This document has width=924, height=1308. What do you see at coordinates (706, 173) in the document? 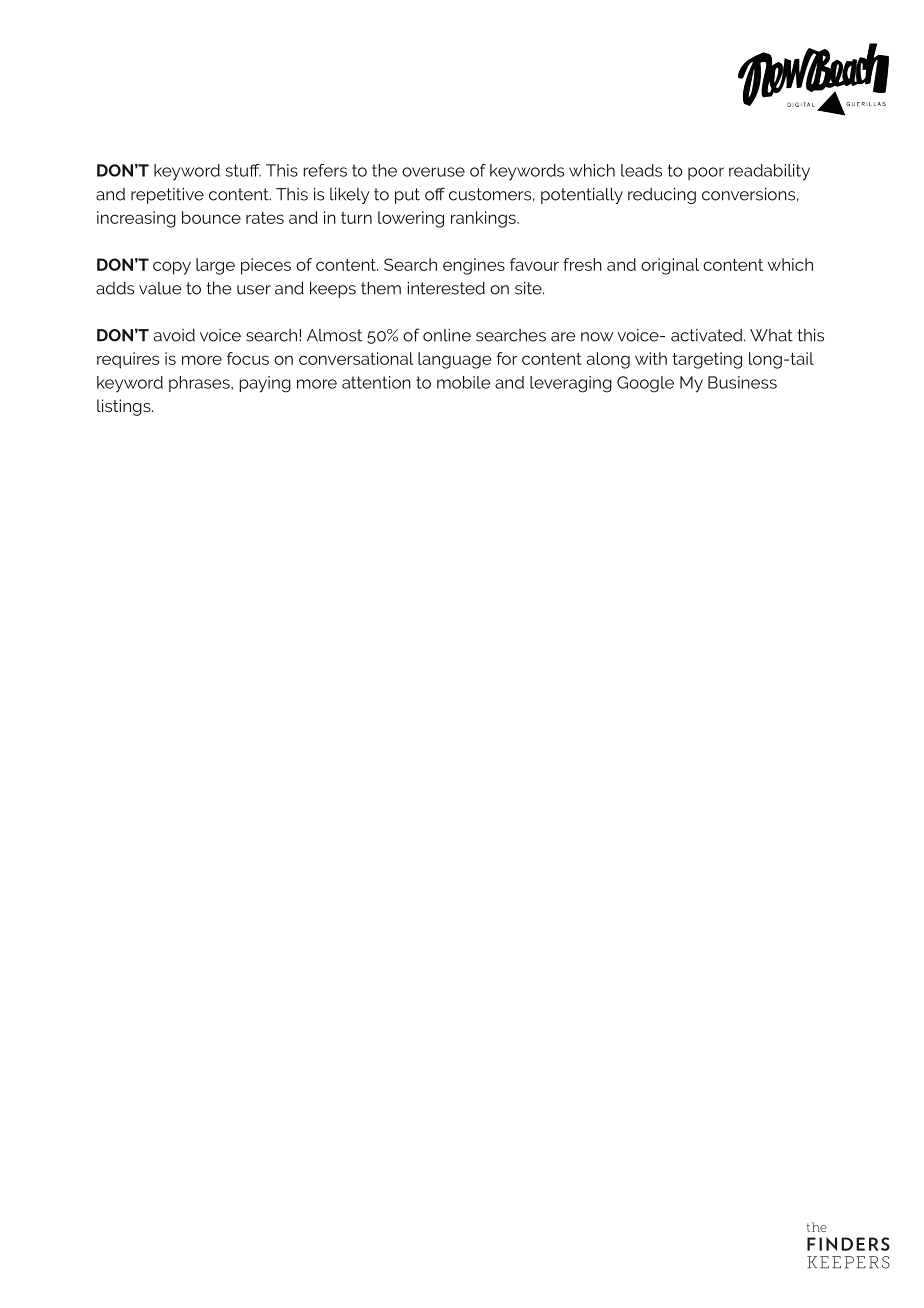
I see `poor` at bounding box center [706, 173].
